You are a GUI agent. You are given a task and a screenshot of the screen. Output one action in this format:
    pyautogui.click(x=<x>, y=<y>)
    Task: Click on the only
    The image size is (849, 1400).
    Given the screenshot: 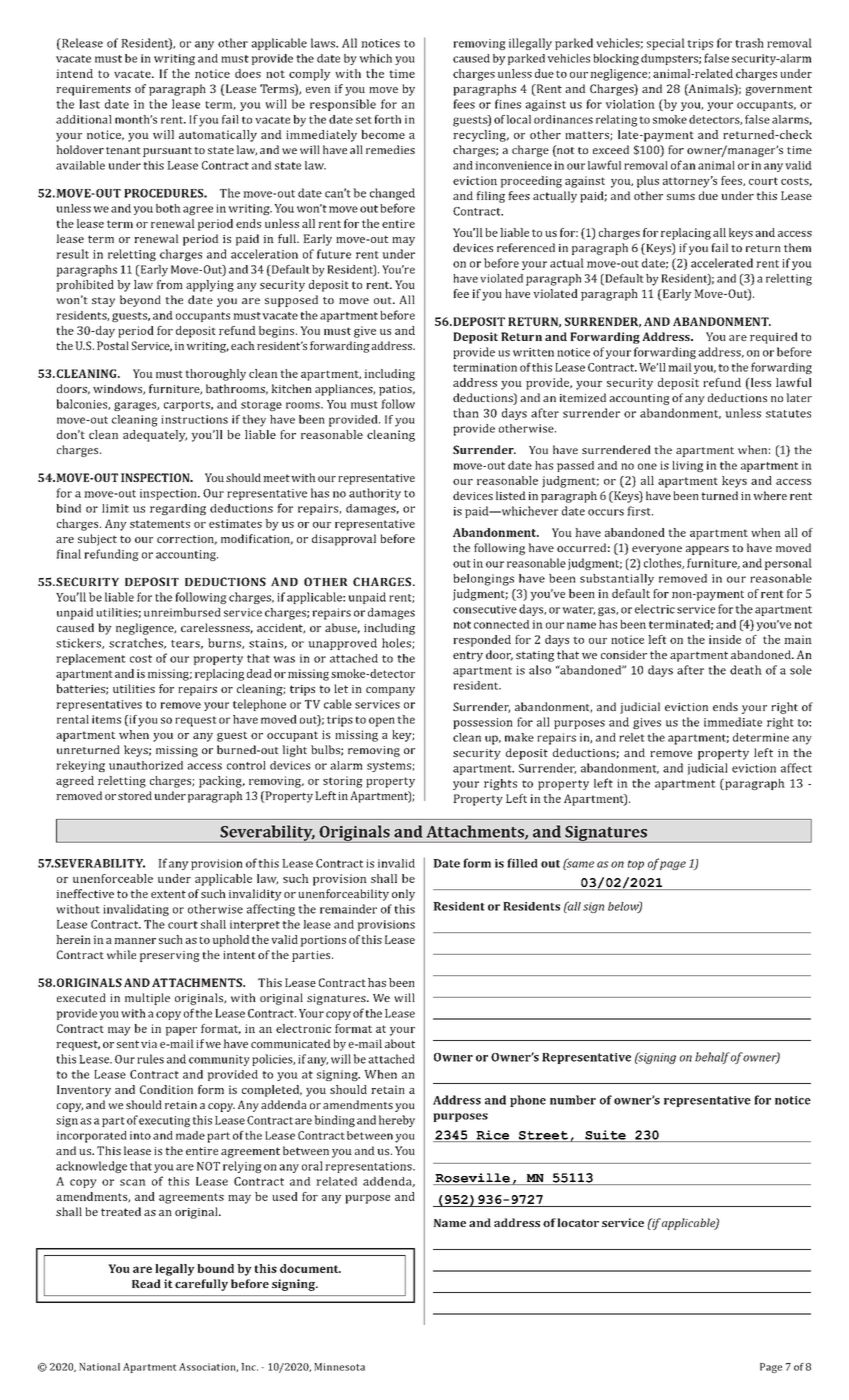 What is the action you would take?
    pyautogui.click(x=403, y=895)
